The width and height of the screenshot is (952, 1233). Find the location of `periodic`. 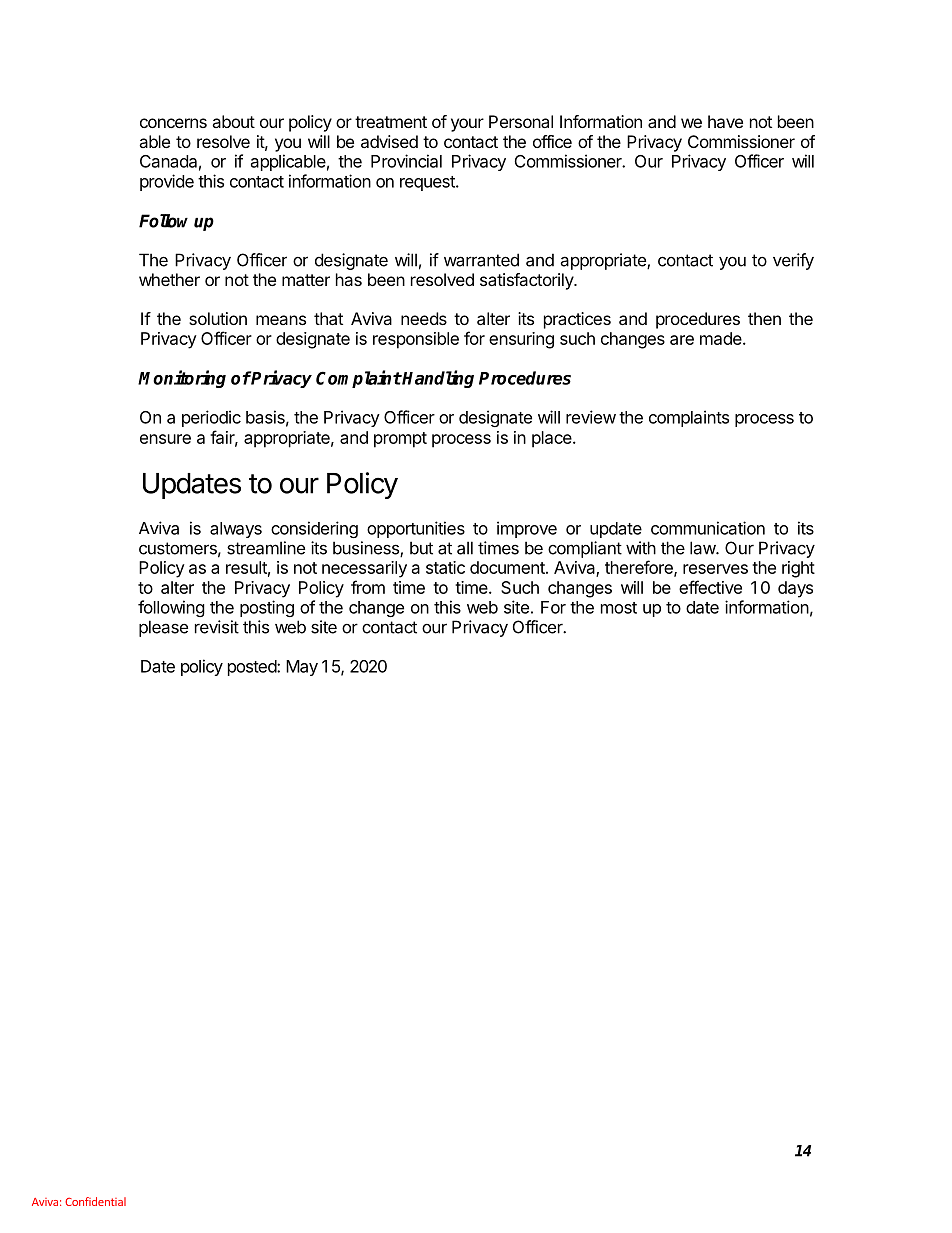

periodic is located at coordinates (211, 418).
